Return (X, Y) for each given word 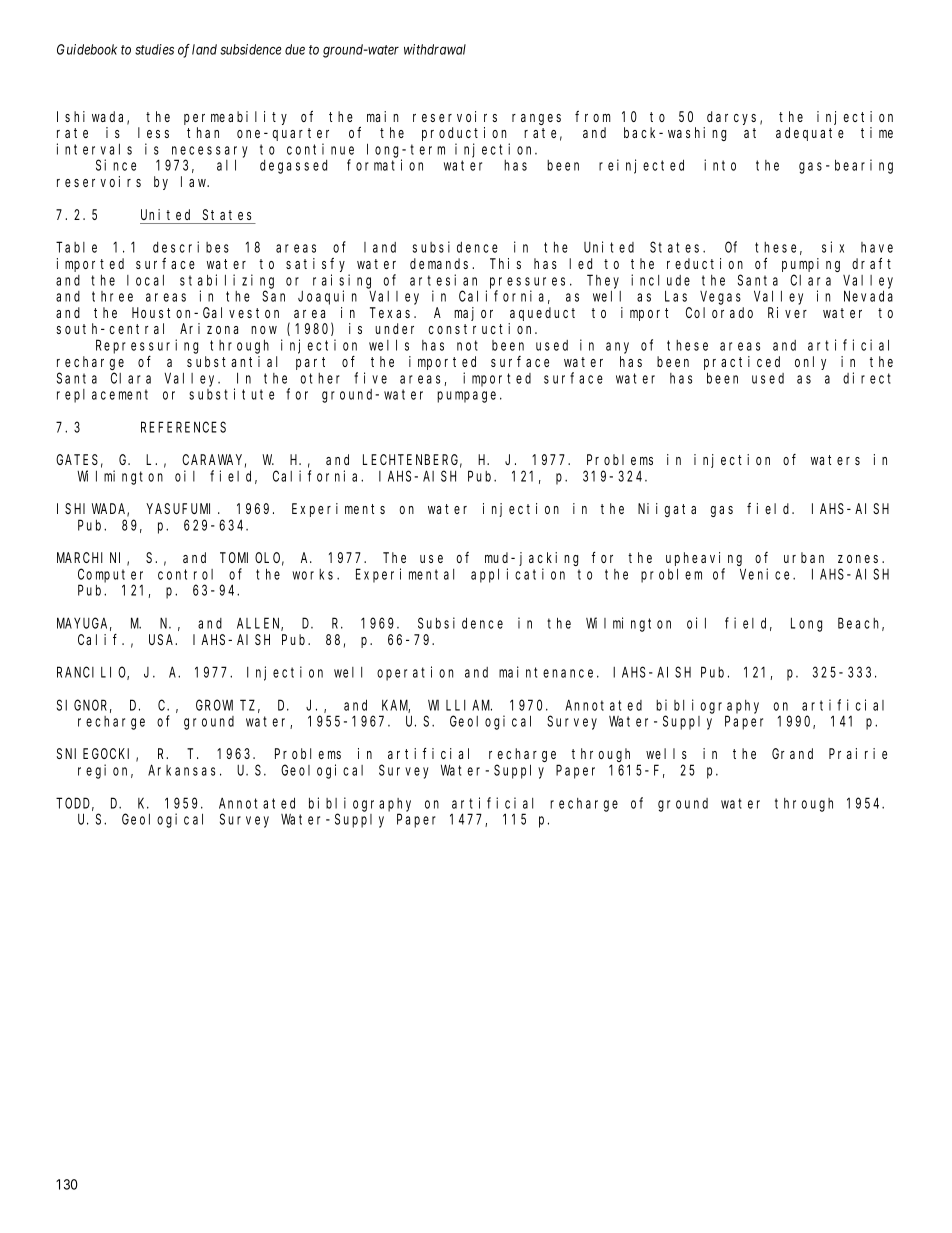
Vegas (720, 298)
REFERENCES (183, 427)
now (264, 330)
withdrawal (435, 49)
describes (191, 247)
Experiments (338, 510)
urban (804, 557)
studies (154, 49)
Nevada (868, 296)
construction (483, 328)
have (877, 247)
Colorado (719, 312)
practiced (742, 363)
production (464, 134)
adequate (810, 134)
